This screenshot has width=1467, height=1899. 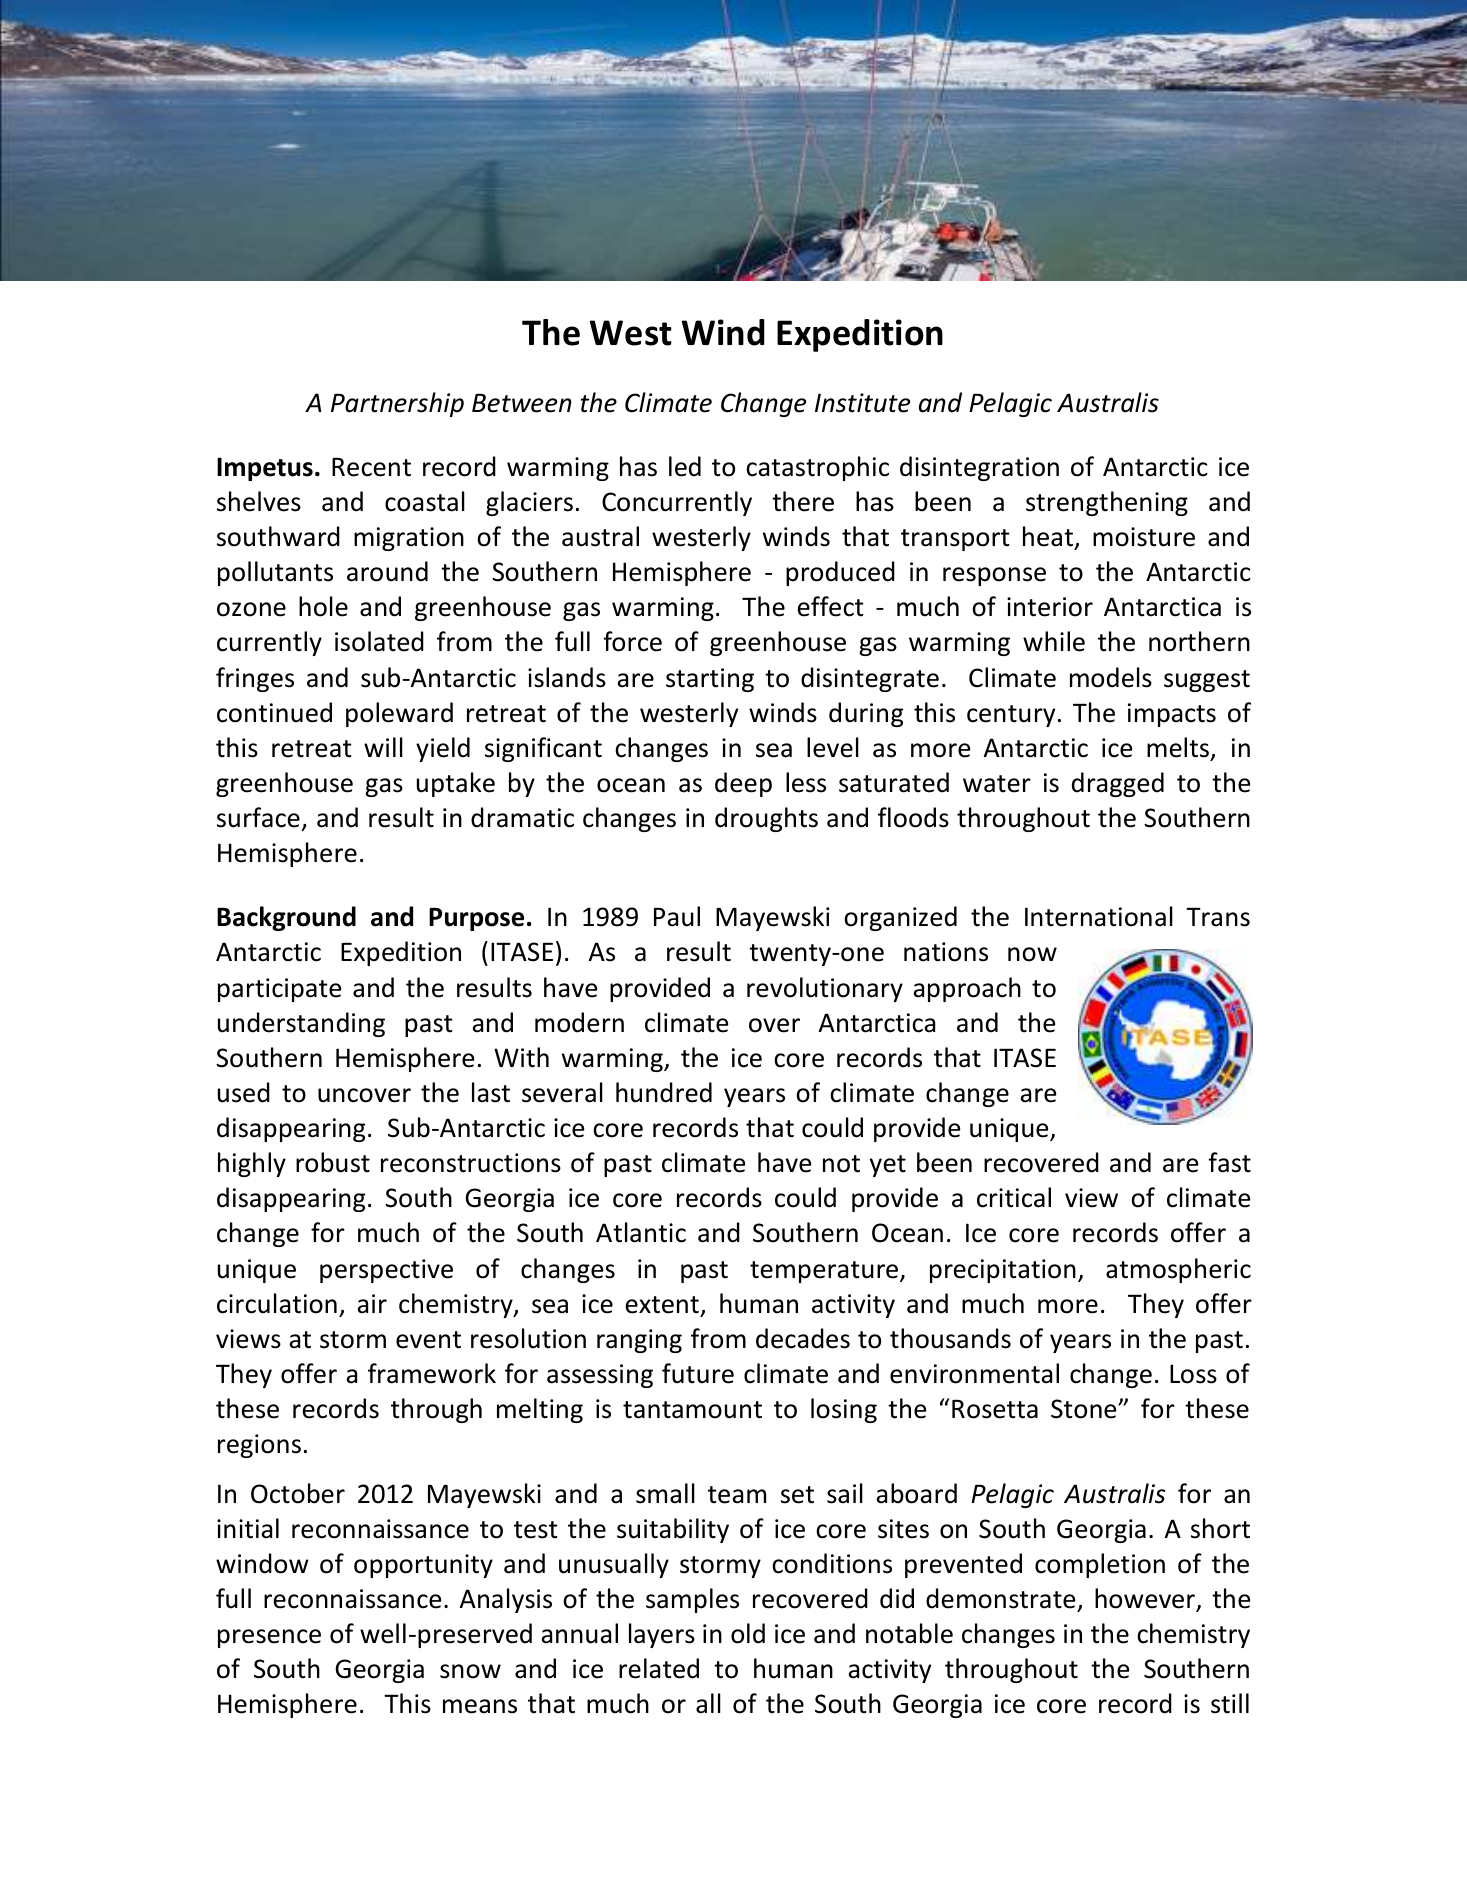 I want to click on approach, so click(x=967, y=989).
